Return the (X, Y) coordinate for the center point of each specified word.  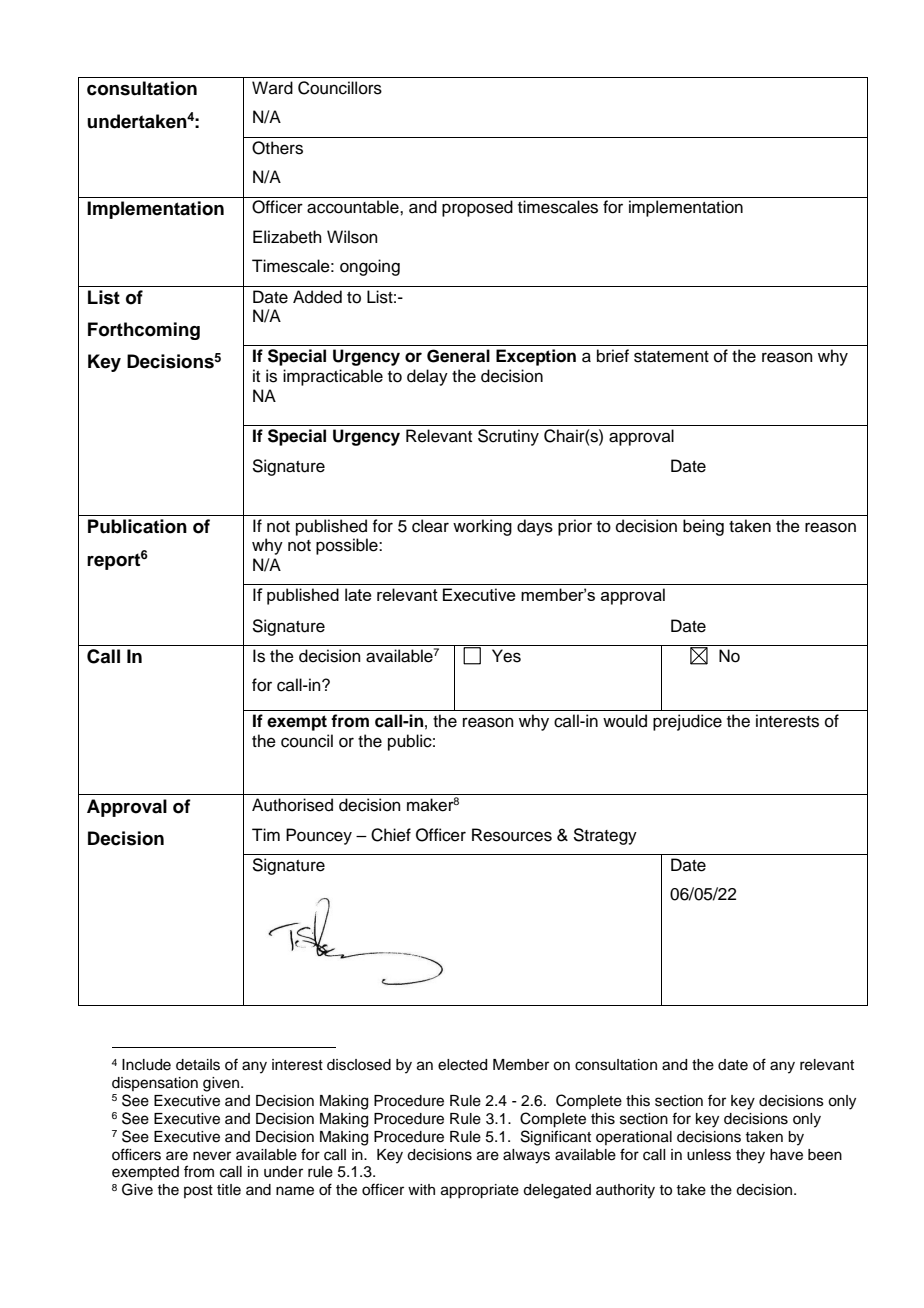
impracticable (333, 377)
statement (671, 357)
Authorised (292, 805)
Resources (512, 835)
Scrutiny (508, 437)
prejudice (687, 722)
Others (277, 148)
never (212, 1156)
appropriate (480, 1191)
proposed (477, 208)
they (750, 1156)
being (703, 527)
